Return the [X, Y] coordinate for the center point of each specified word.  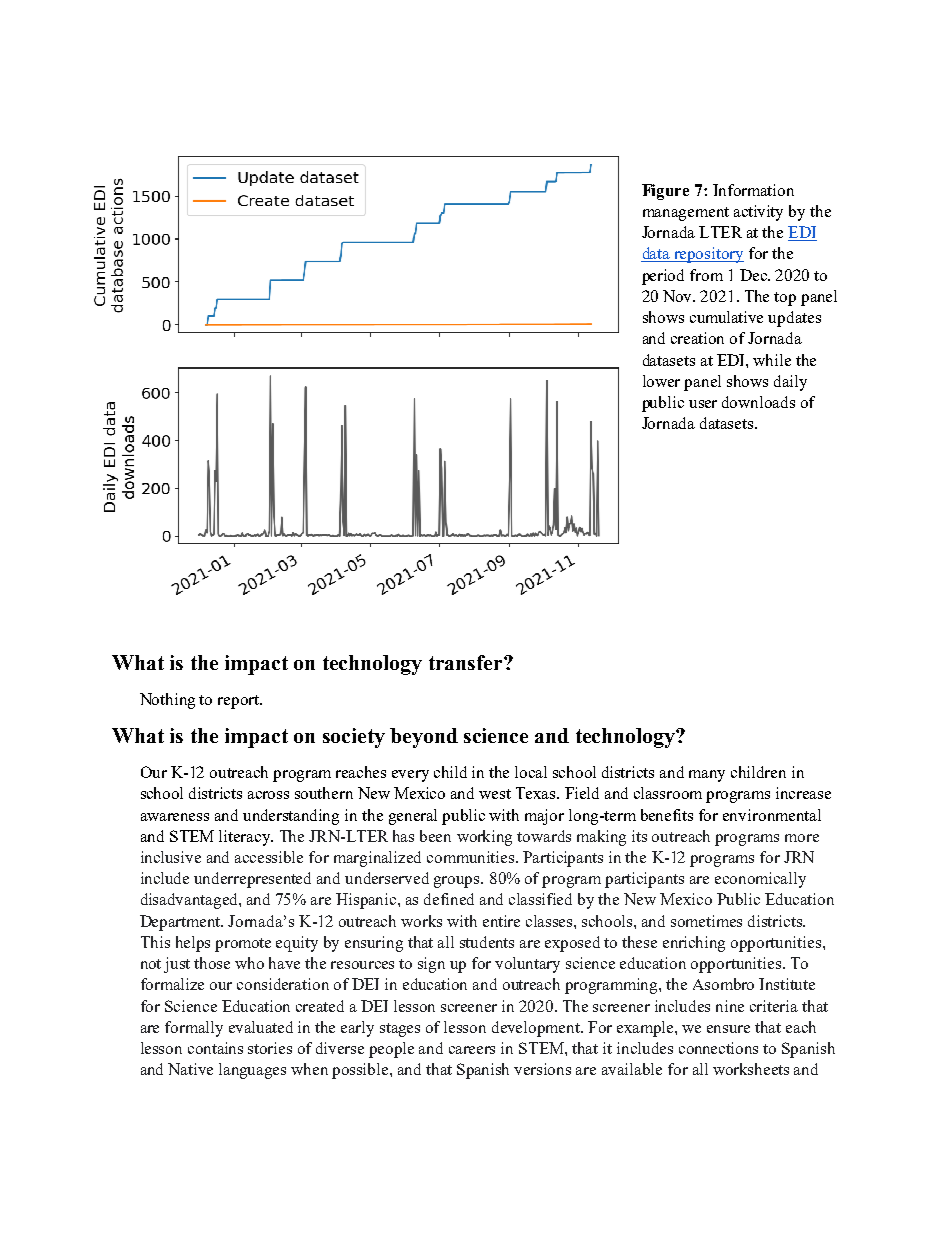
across [268, 795]
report [239, 702]
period [663, 277]
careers [472, 1050]
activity [758, 213]
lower [661, 381]
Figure [665, 192]
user [703, 404]
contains [215, 1048]
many [707, 776]
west [495, 794]
